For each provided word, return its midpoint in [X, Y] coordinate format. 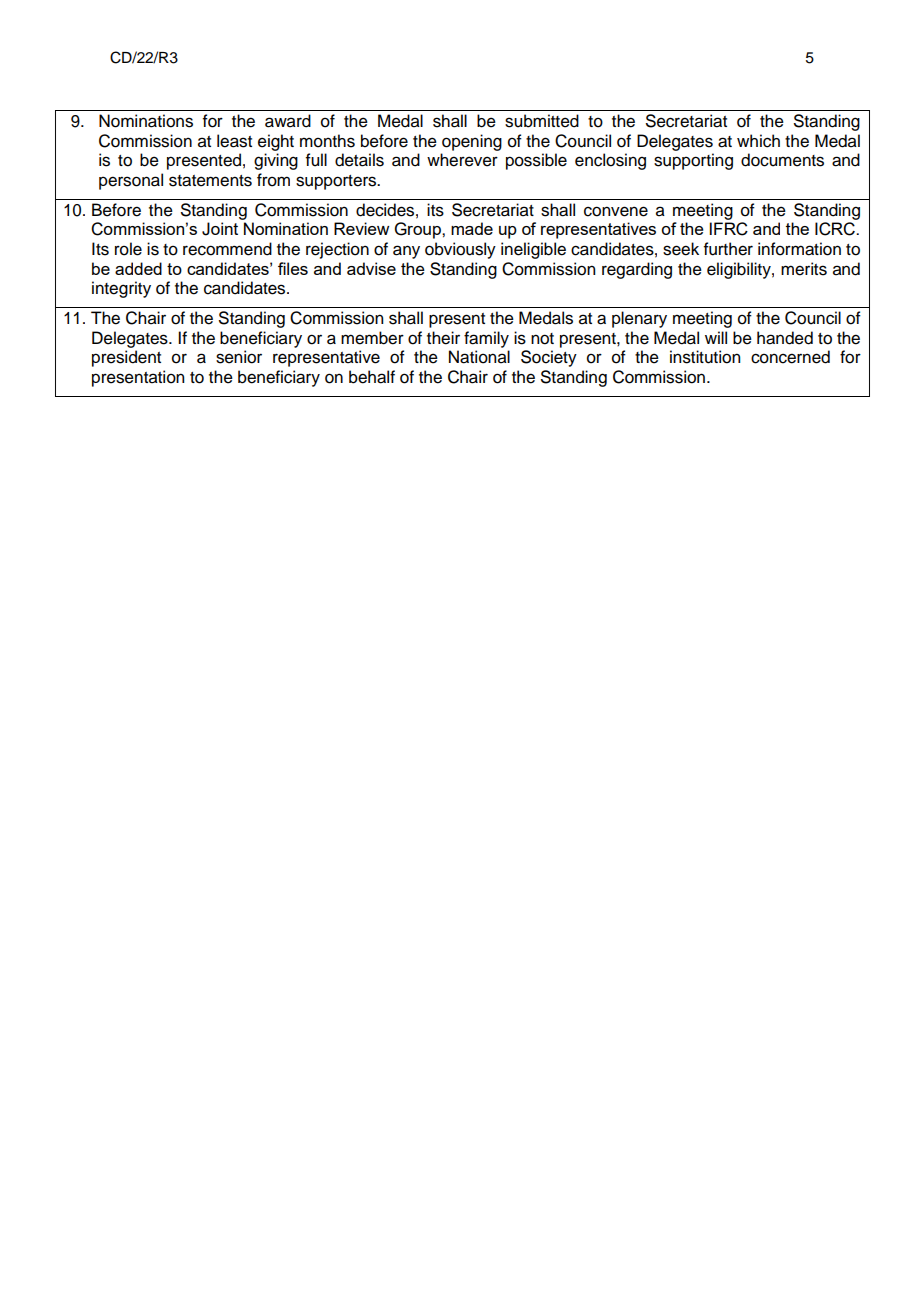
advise [371, 268]
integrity [121, 289]
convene [616, 211]
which [758, 141]
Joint [220, 229]
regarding [637, 270]
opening [472, 142]
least [234, 141]
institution [705, 357]
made [472, 228]
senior [239, 357]
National [479, 357]
